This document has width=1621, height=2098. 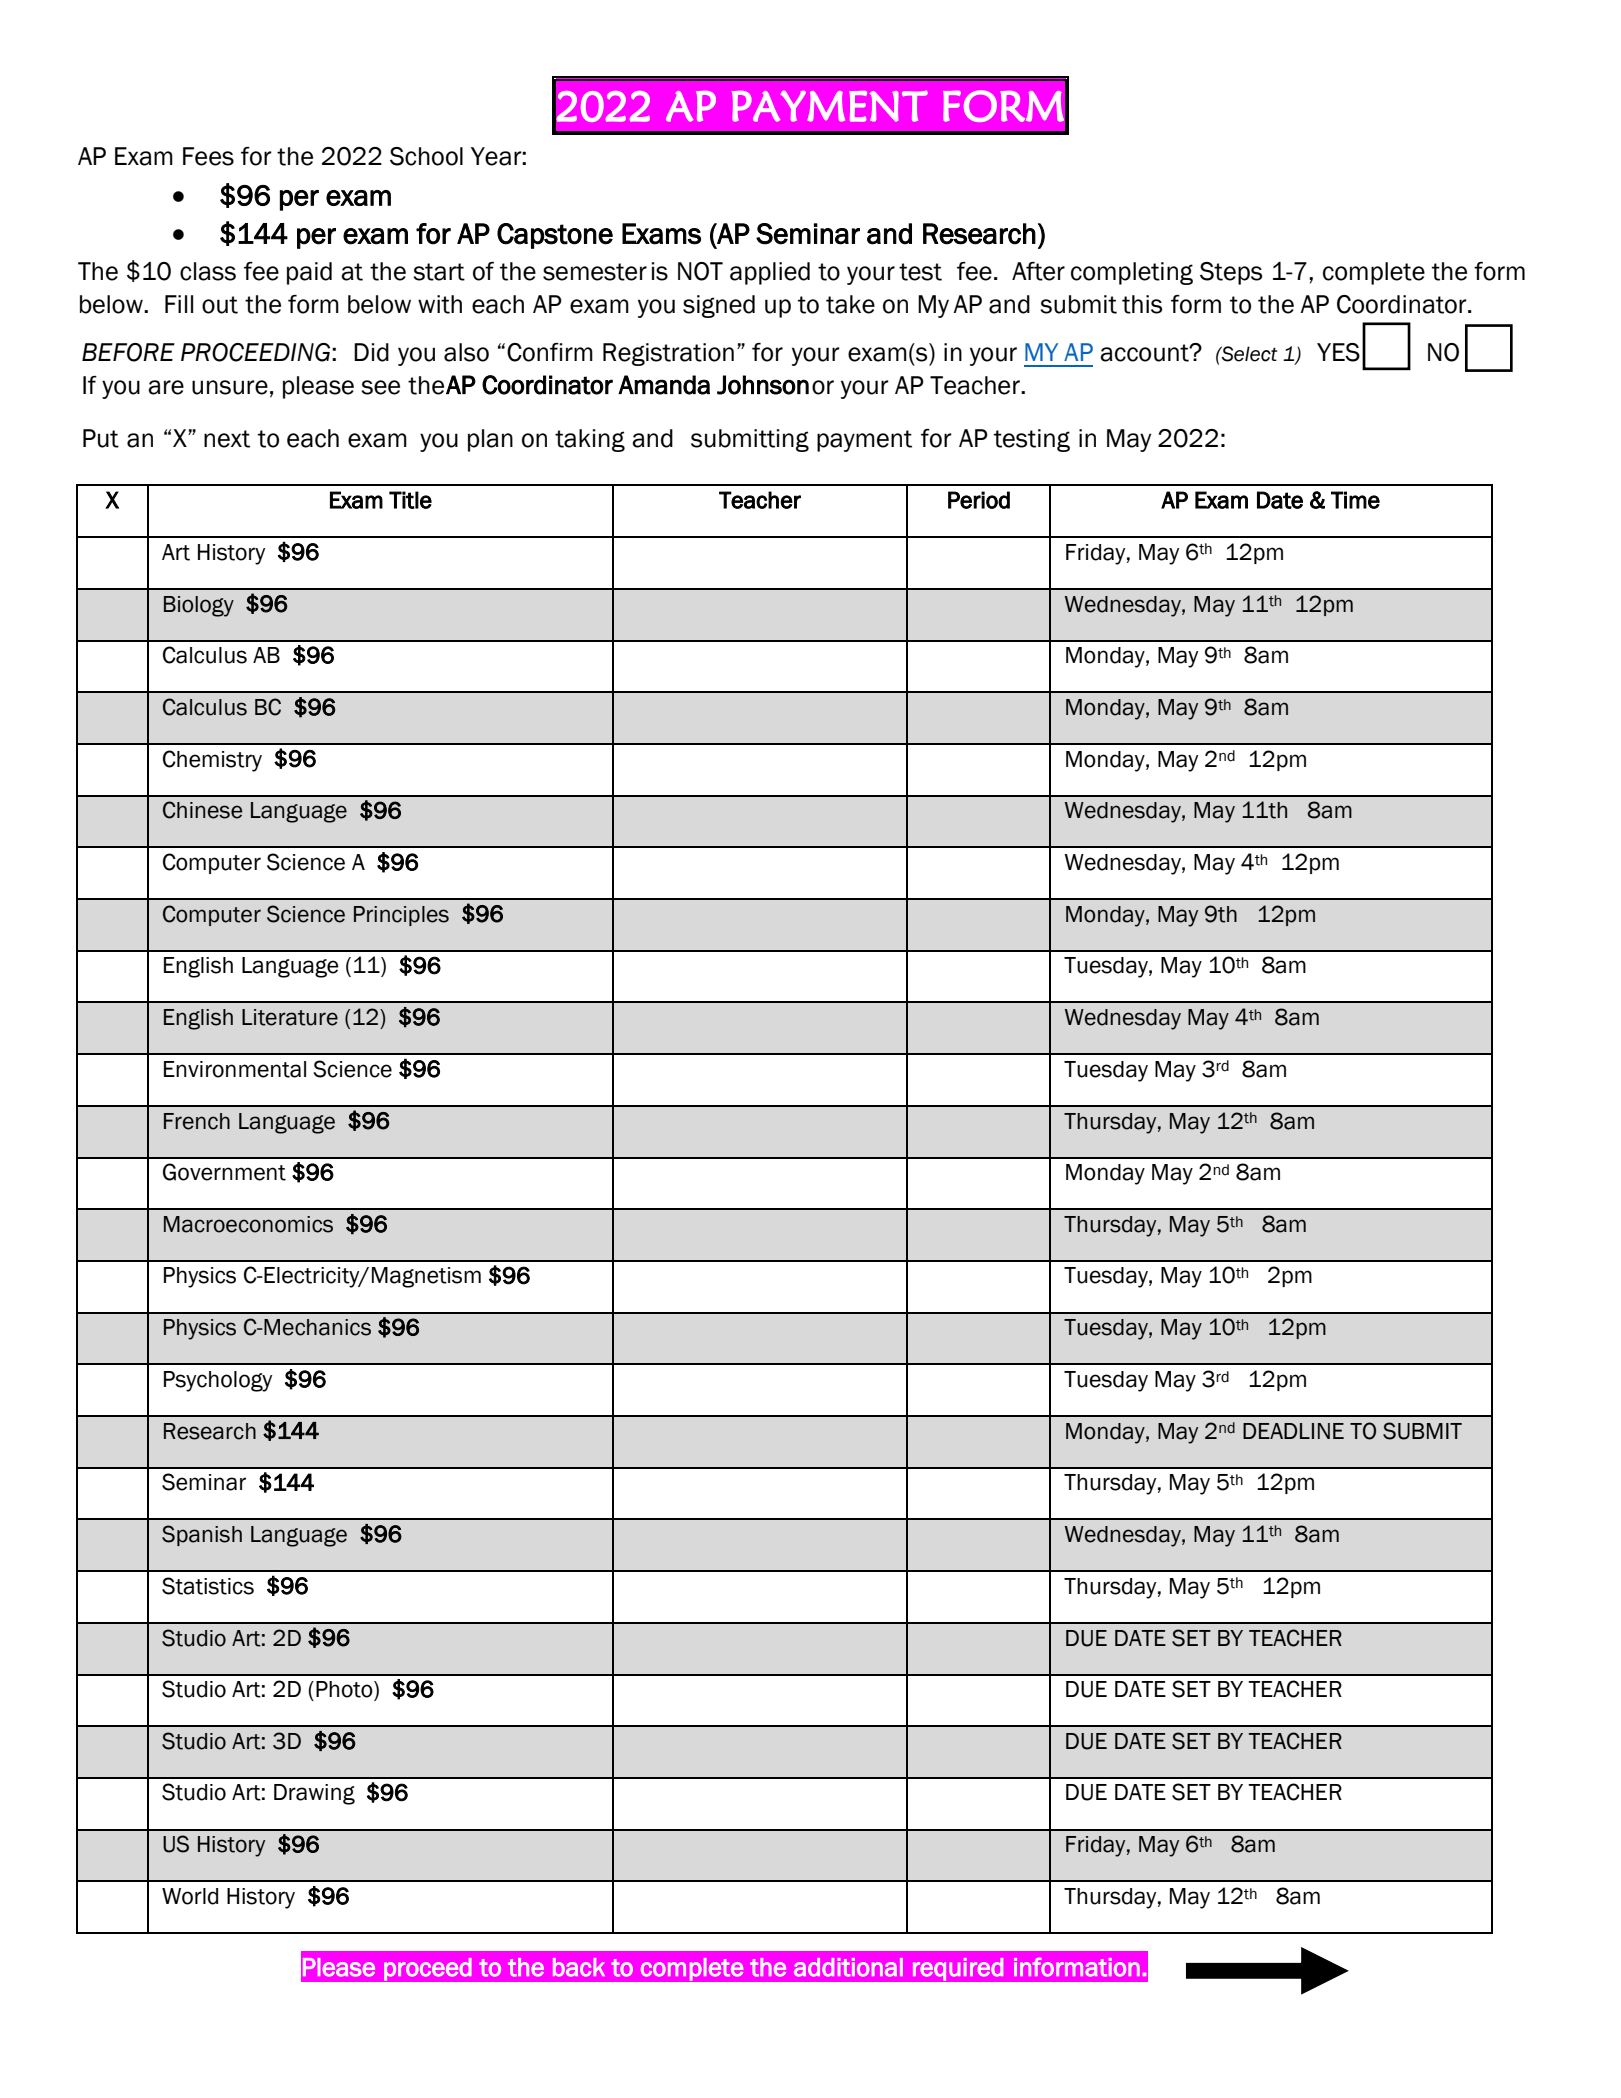 I want to click on Principles, so click(x=401, y=916).
